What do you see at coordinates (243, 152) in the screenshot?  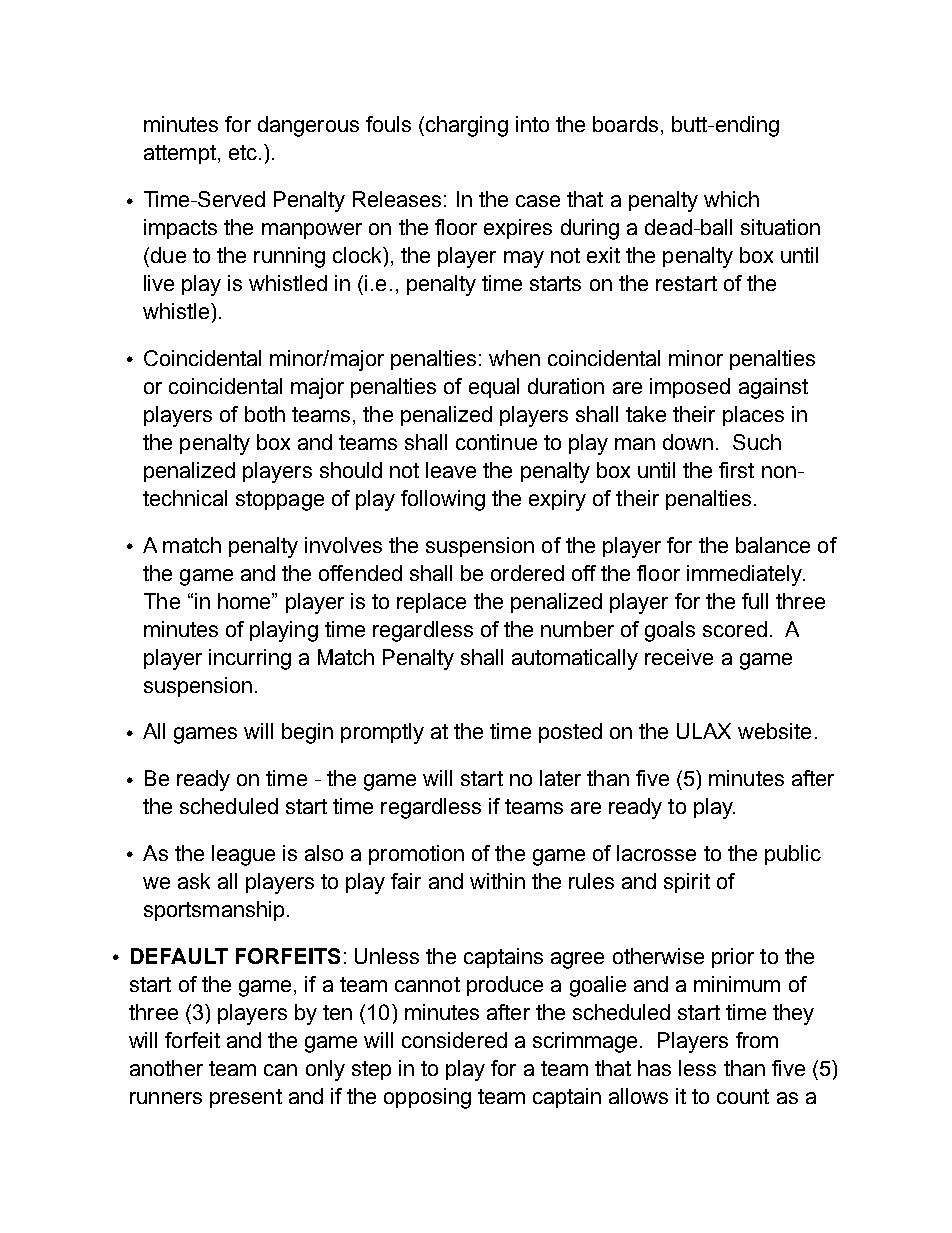 I see `etc` at bounding box center [243, 152].
